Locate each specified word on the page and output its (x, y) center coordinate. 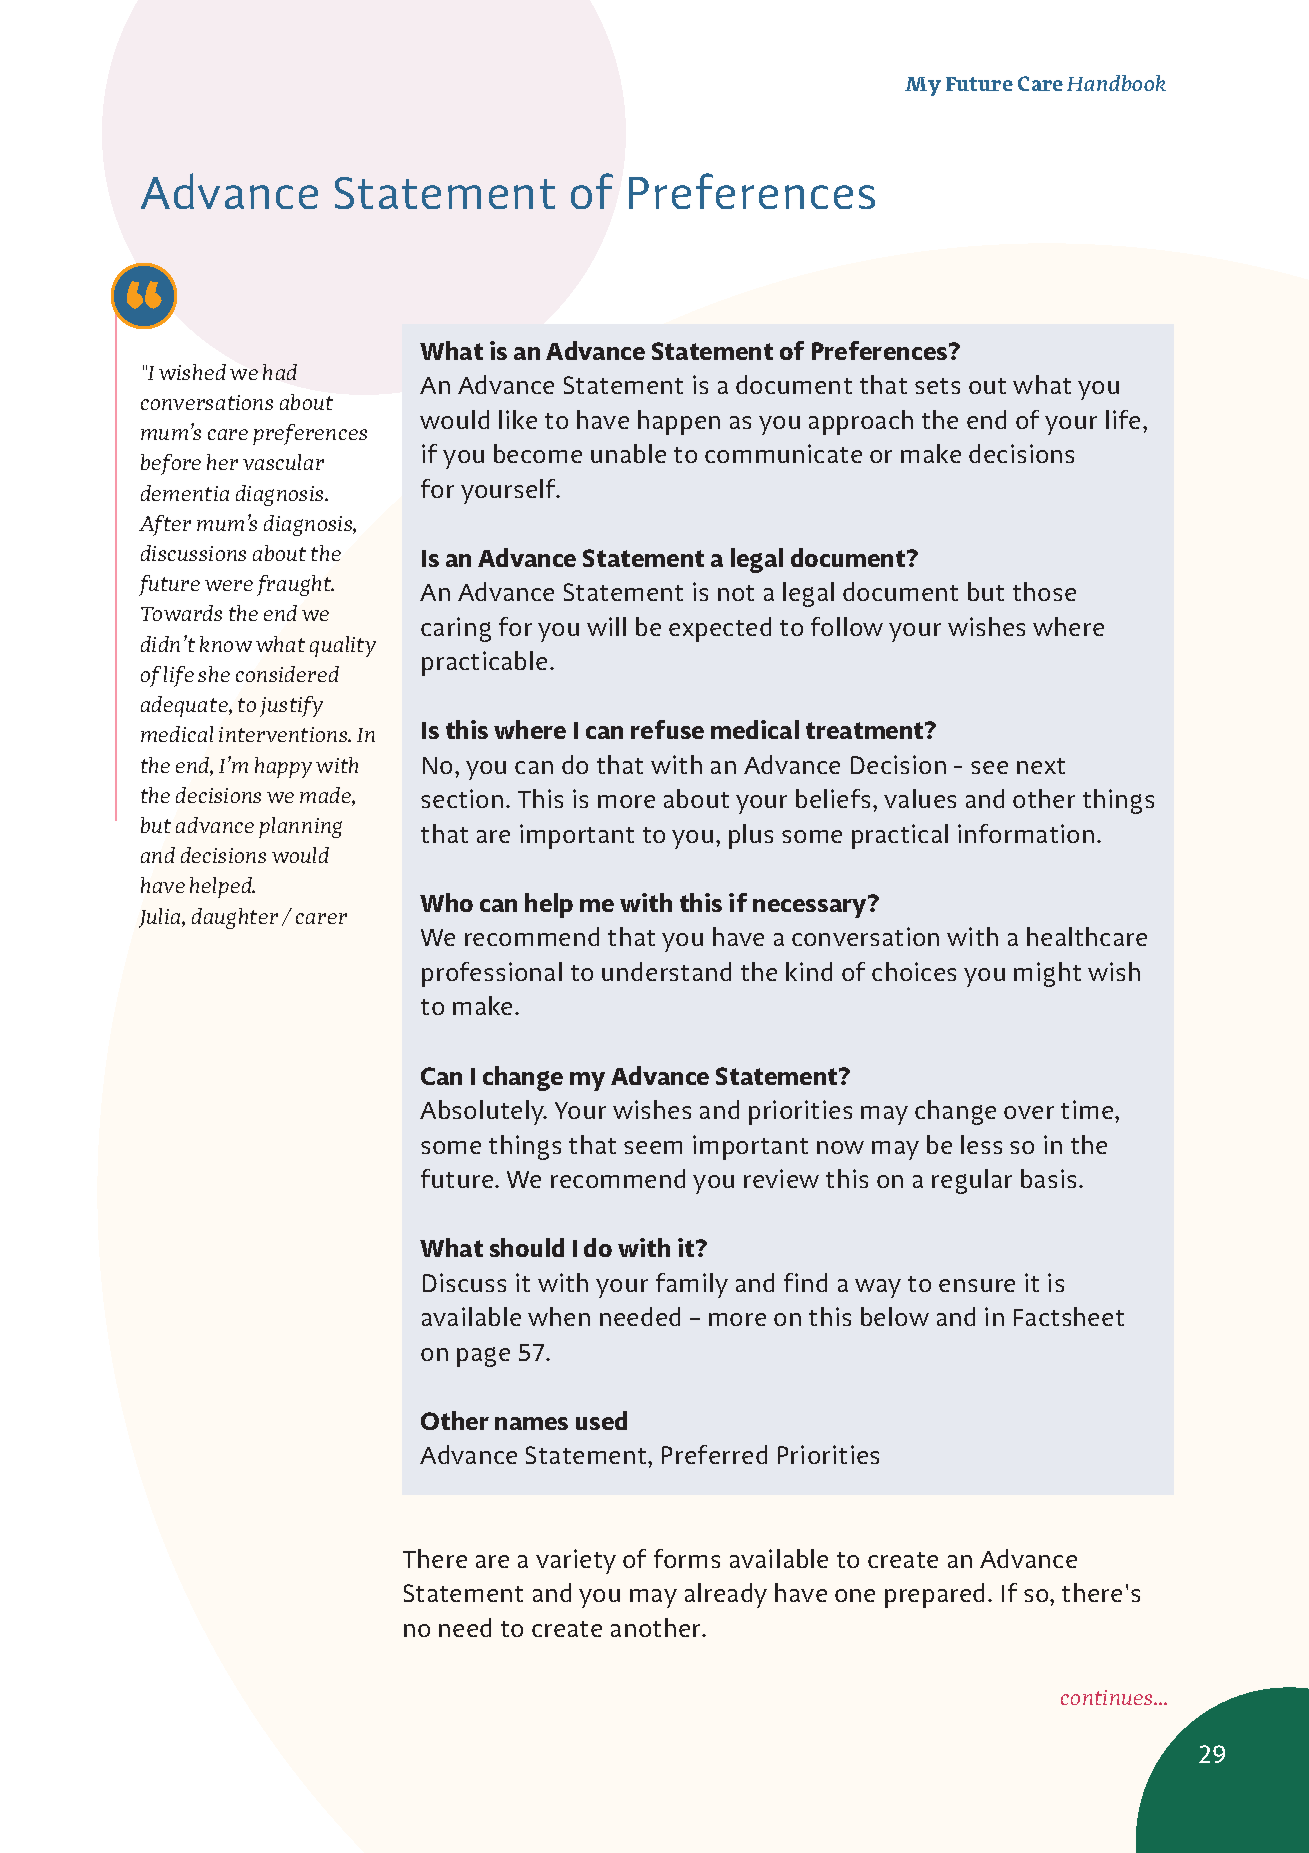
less (981, 1144)
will (606, 626)
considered (287, 674)
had (280, 372)
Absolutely (483, 1112)
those (1044, 591)
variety (576, 1561)
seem (653, 1147)
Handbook (1116, 83)
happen (679, 422)
